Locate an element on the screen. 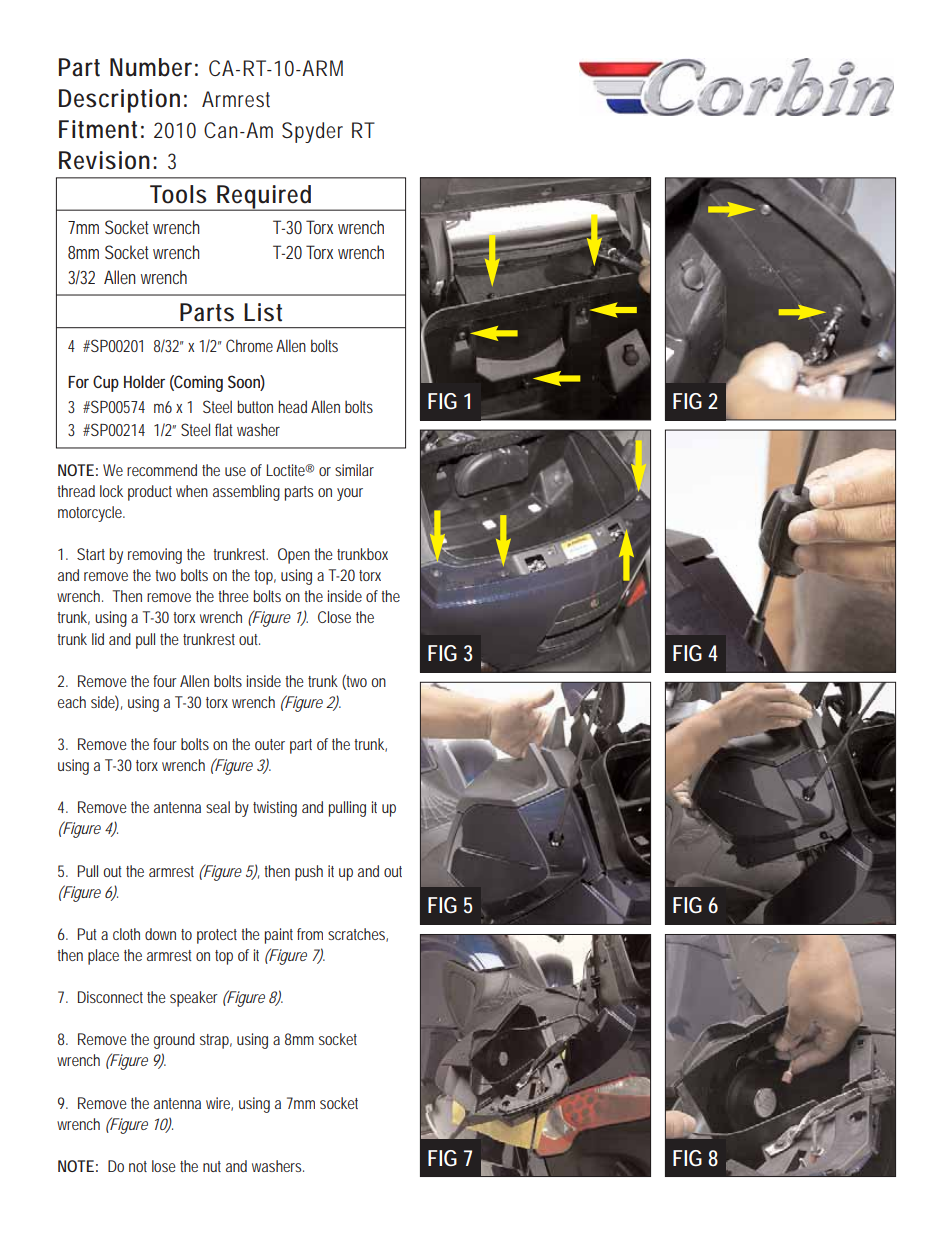  Tools is located at coordinates (178, 194).
